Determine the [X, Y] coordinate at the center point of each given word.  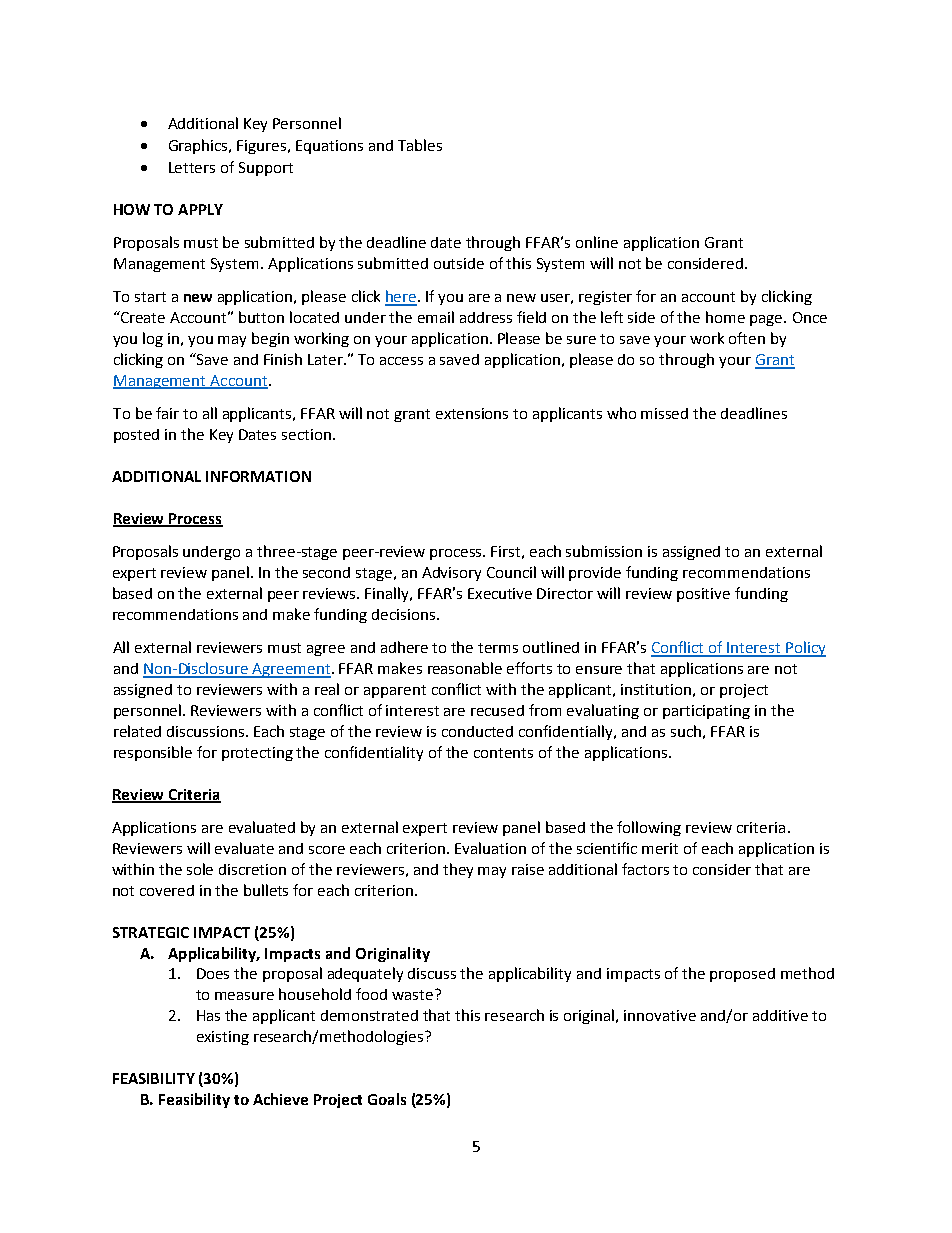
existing [223, 1038]
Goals [387, 1099]
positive [703, 595]
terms [498, 648]
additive [780, 1015]
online [597, 242]
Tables [420, 145]
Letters [192, 167]
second [326, 572]
